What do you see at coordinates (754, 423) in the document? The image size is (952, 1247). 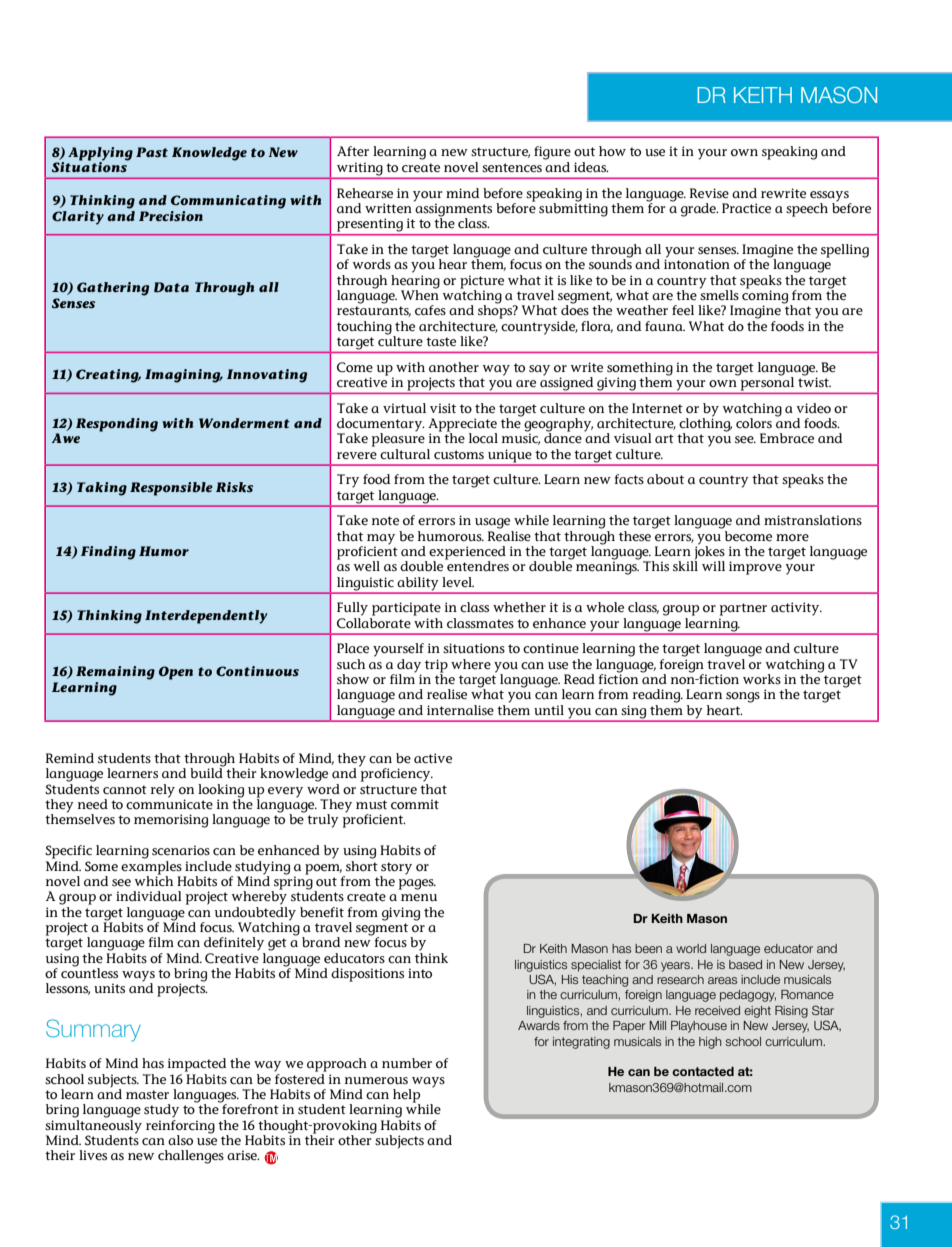 I see `colors` at bounding box center [754, 423].
